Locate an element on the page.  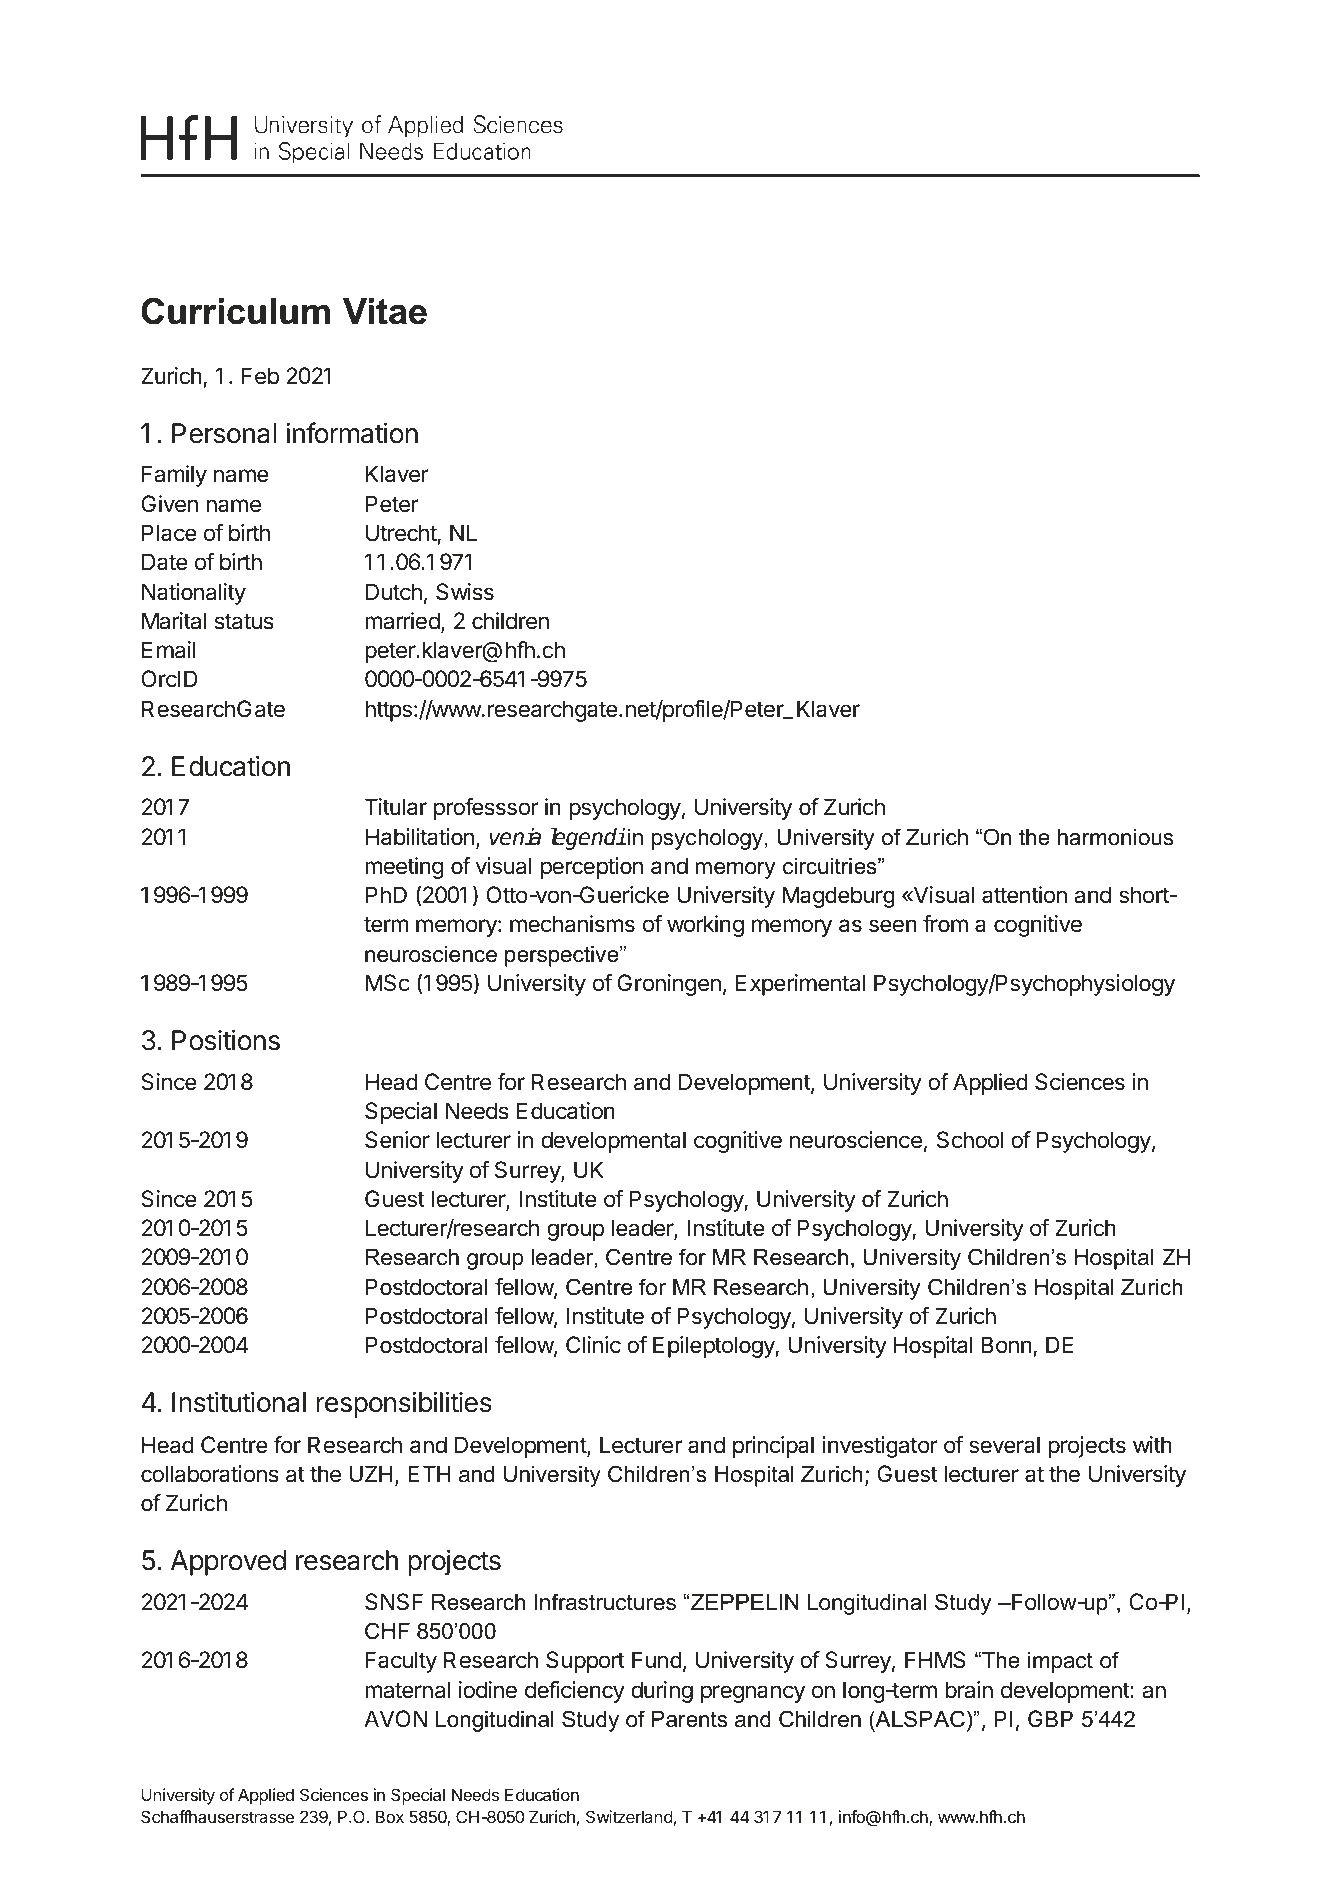
attention is located at coordinates (1024, 895).
